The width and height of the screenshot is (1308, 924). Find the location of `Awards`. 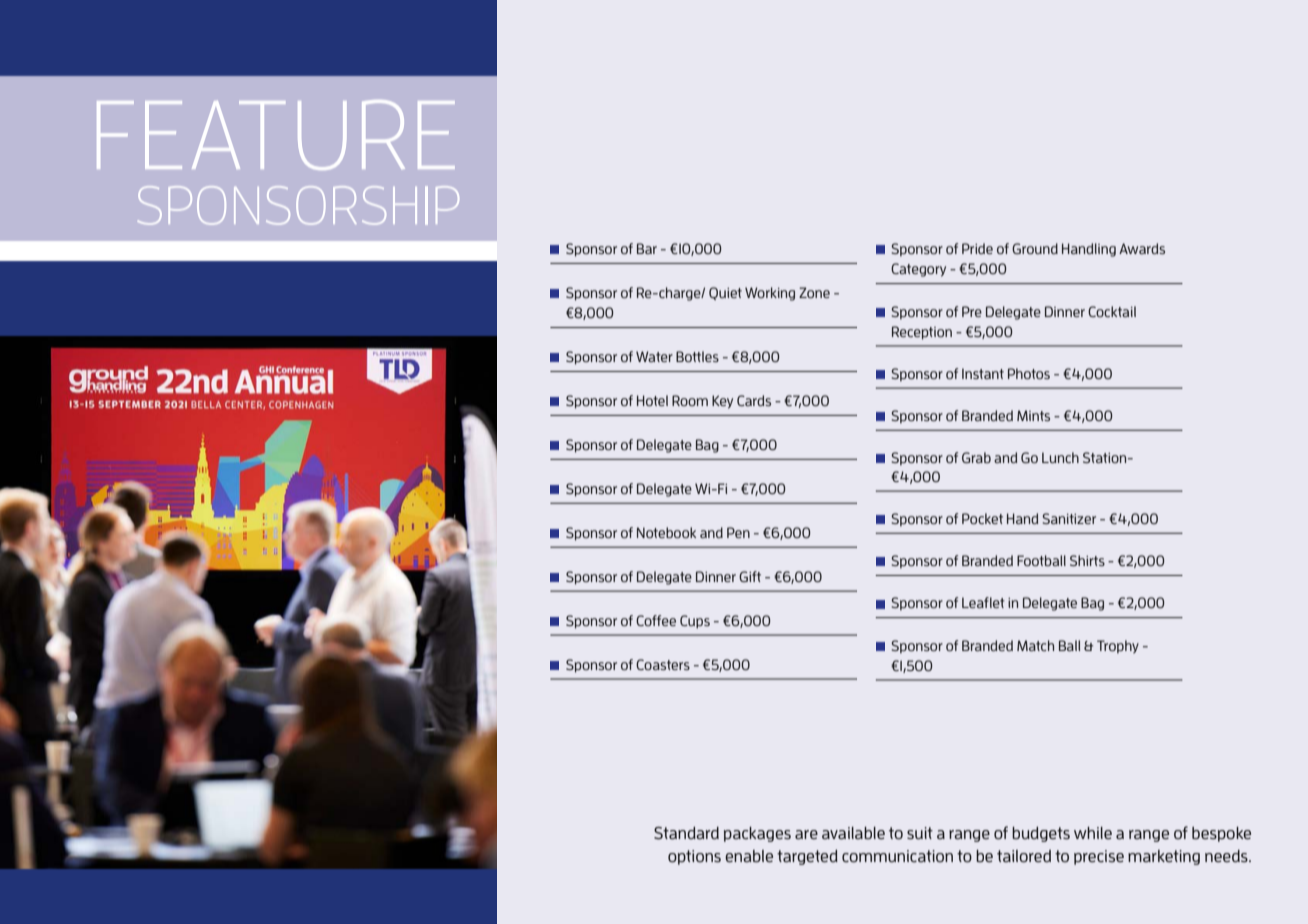

Awards is located at coordinates (1142, 248).
